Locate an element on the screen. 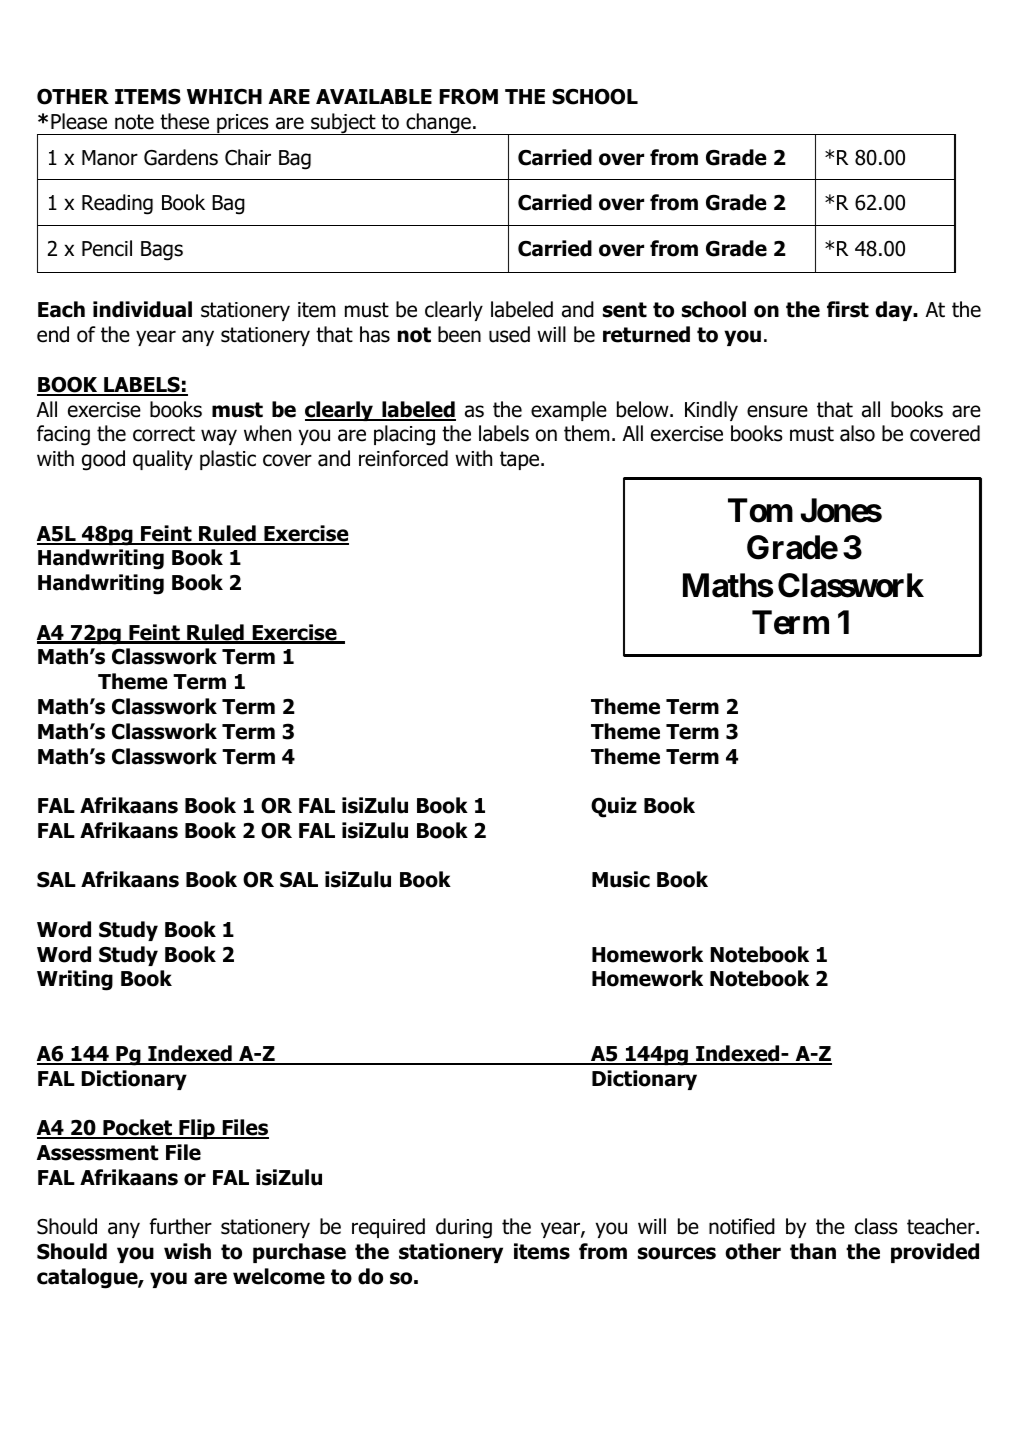 The width and height of the screenshot is (1018, 1440). further is located at coordinates (180, 1226).
